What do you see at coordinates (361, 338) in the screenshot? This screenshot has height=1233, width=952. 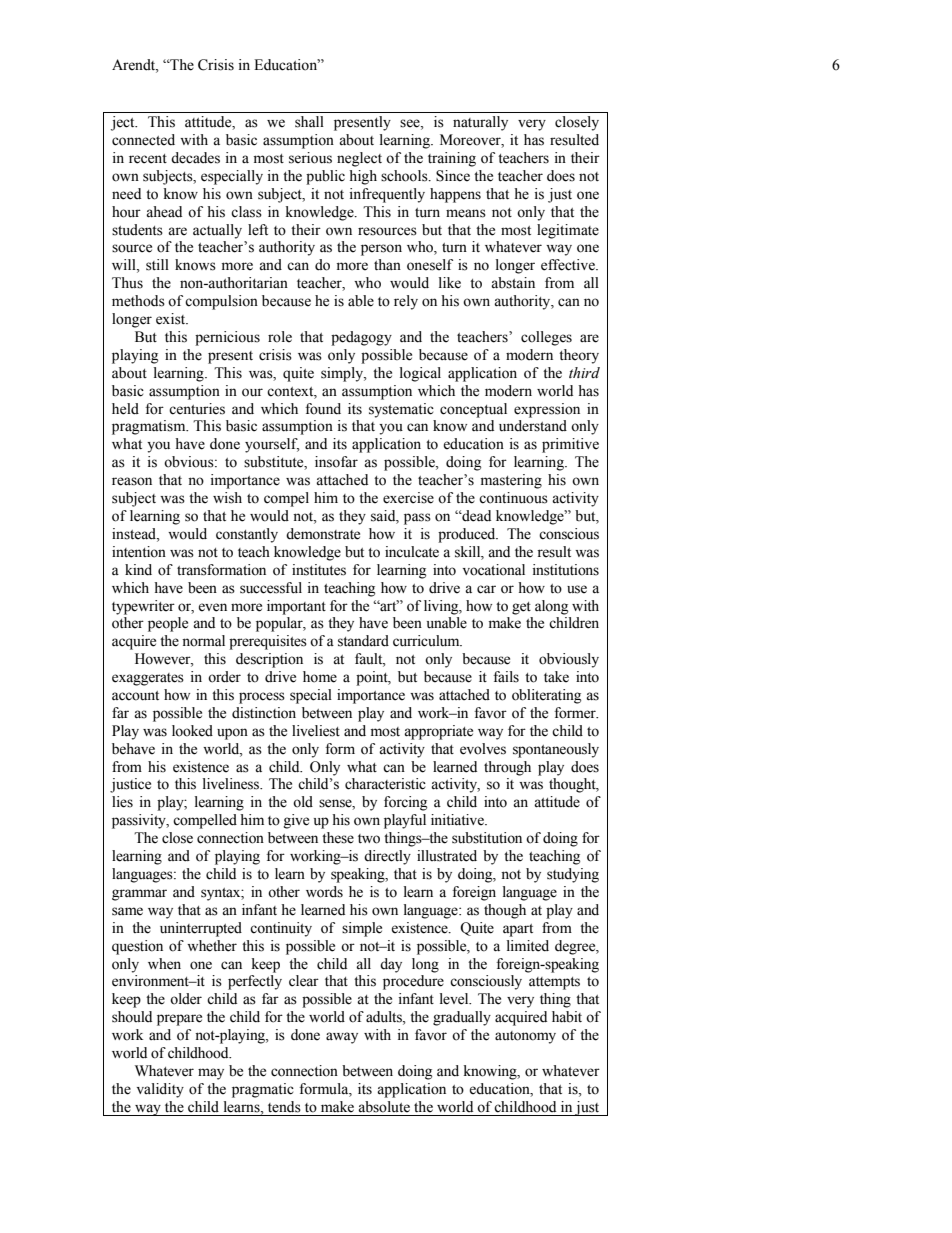 I see `pedagogy` at bounding box center [361, 338].
